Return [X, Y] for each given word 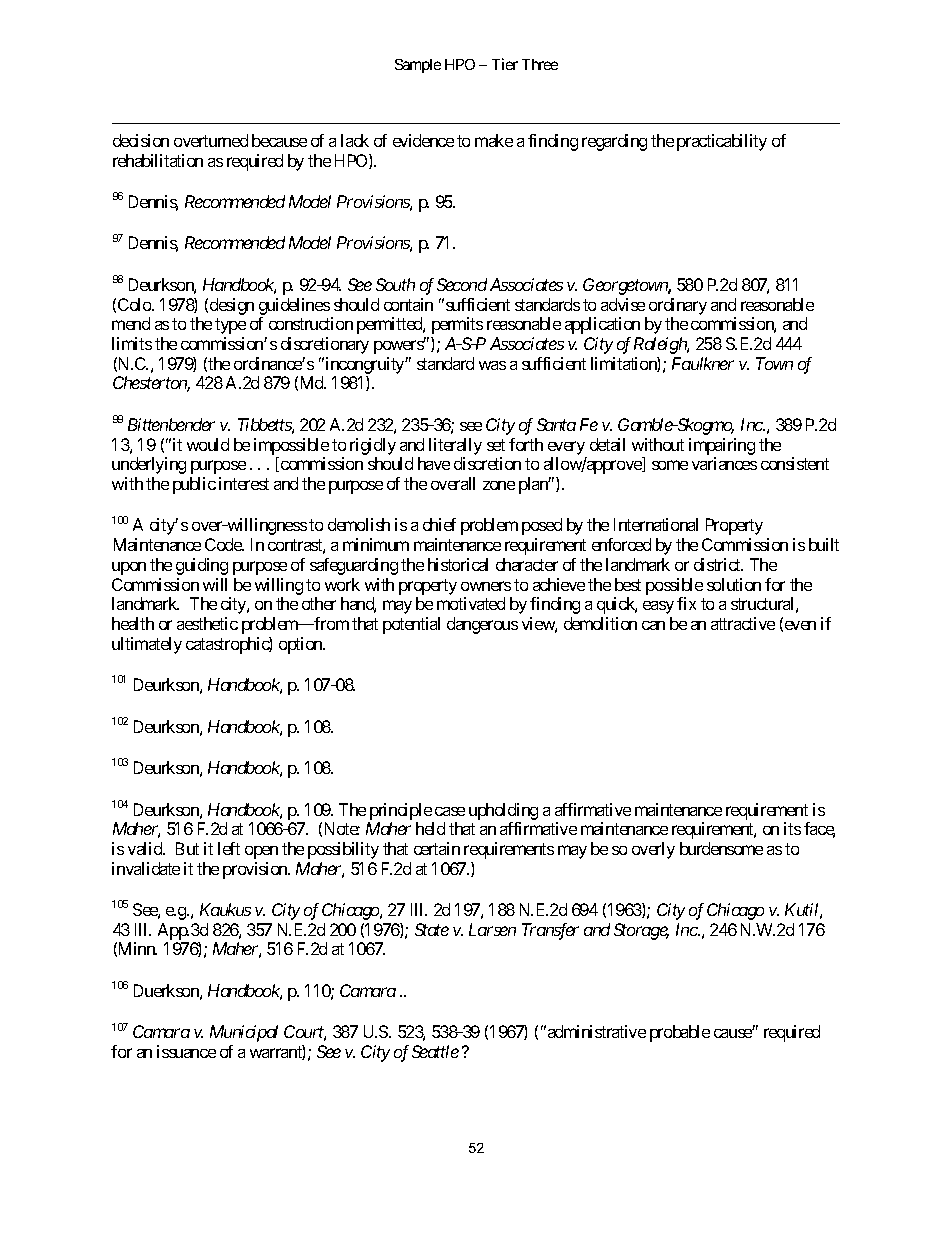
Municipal [244, 1033]
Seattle [435, 1051]
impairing [722, 446]
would [208, 444]
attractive [743, 623]
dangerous [482, 625]
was [492, 365]
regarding [614, 142]
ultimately [147, 645]
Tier [505, 64]
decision [141, 140]
